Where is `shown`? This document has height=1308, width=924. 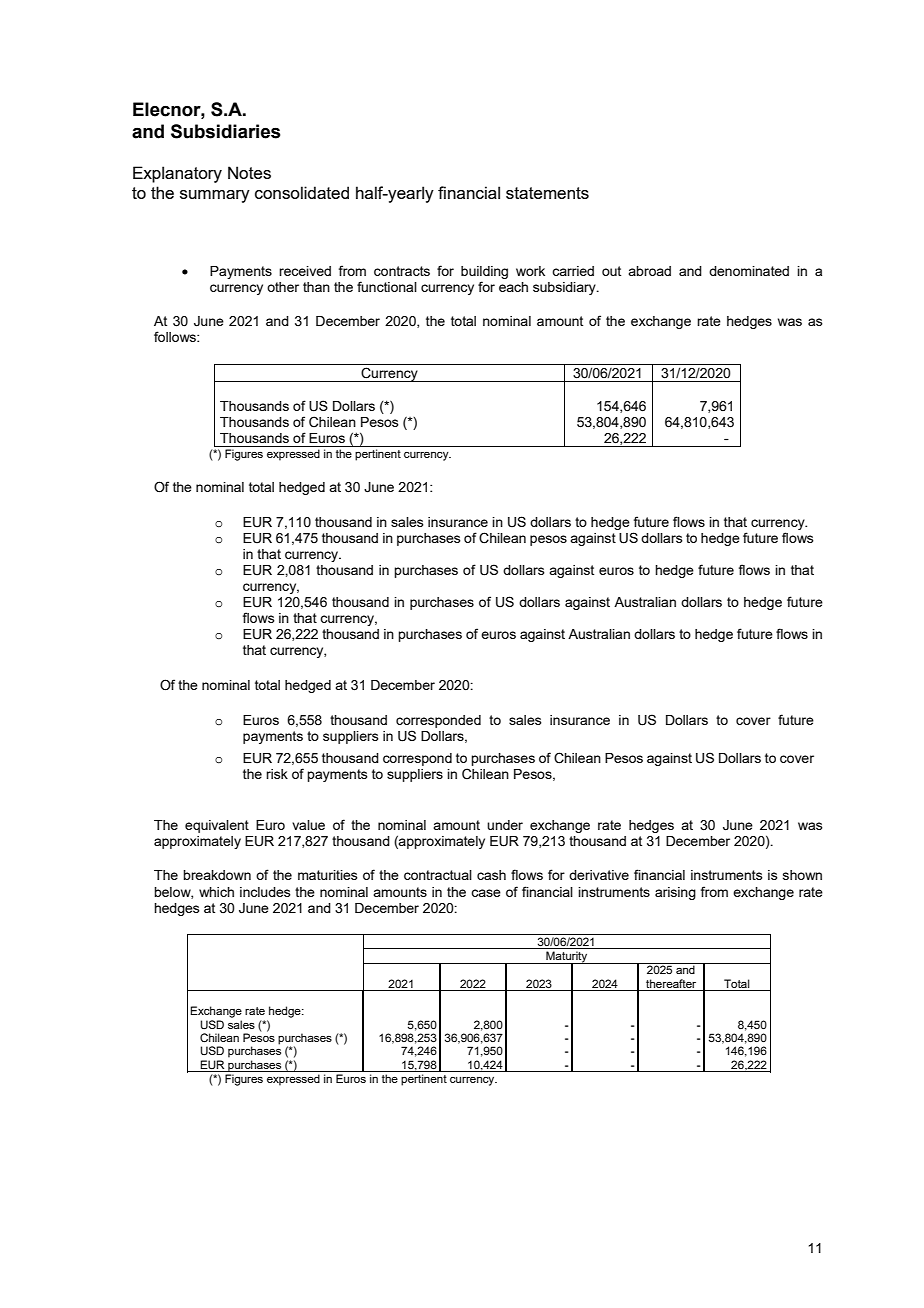
shown is located at coordinates (802, 875).
